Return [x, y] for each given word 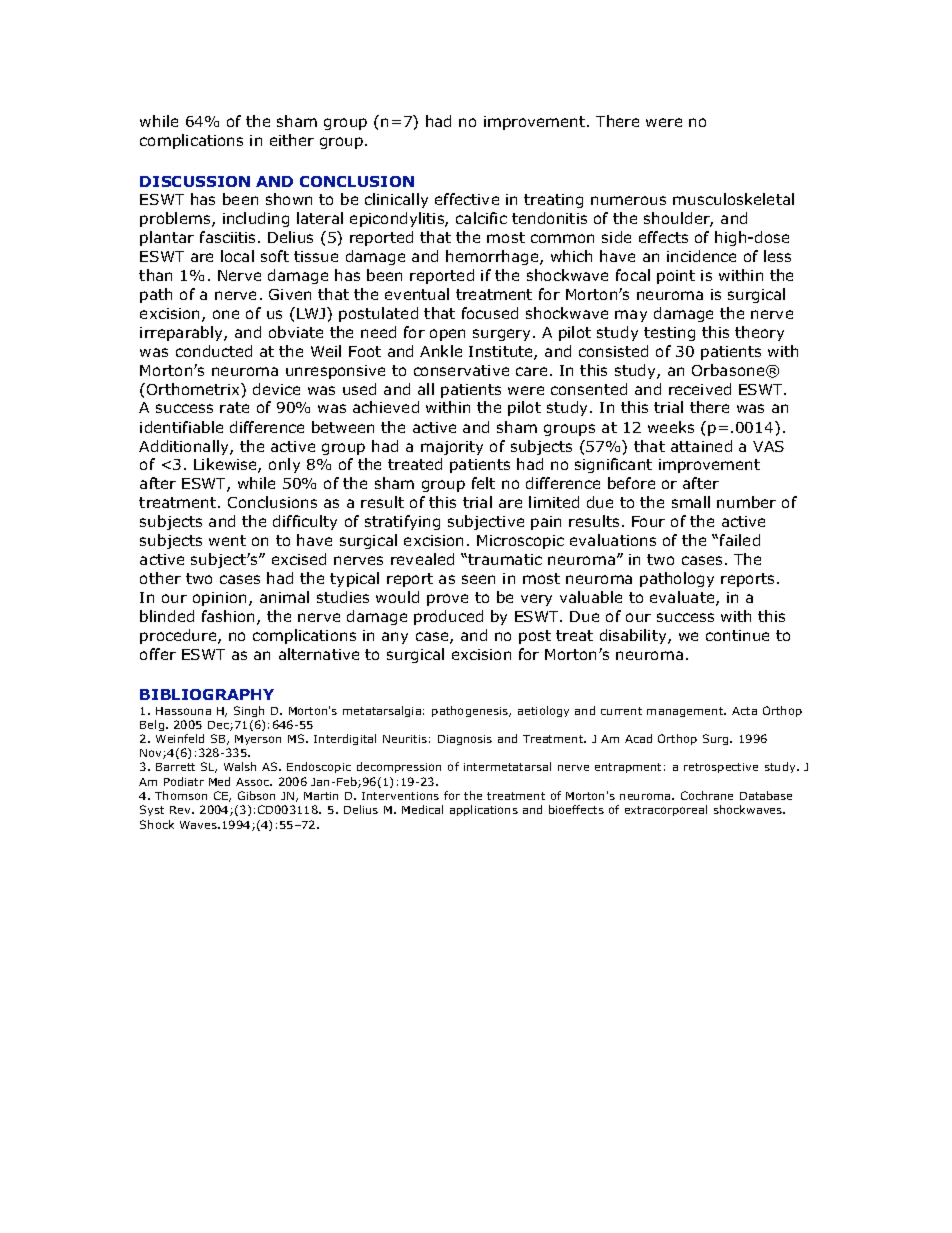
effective [467, 199]
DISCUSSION [195, 181]
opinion [219, 599]
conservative [461, 370]
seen [478, 579]
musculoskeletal [733, 199]
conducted [214, 351]
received [700, 389]
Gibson [256, 795]
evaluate [683, 598]
